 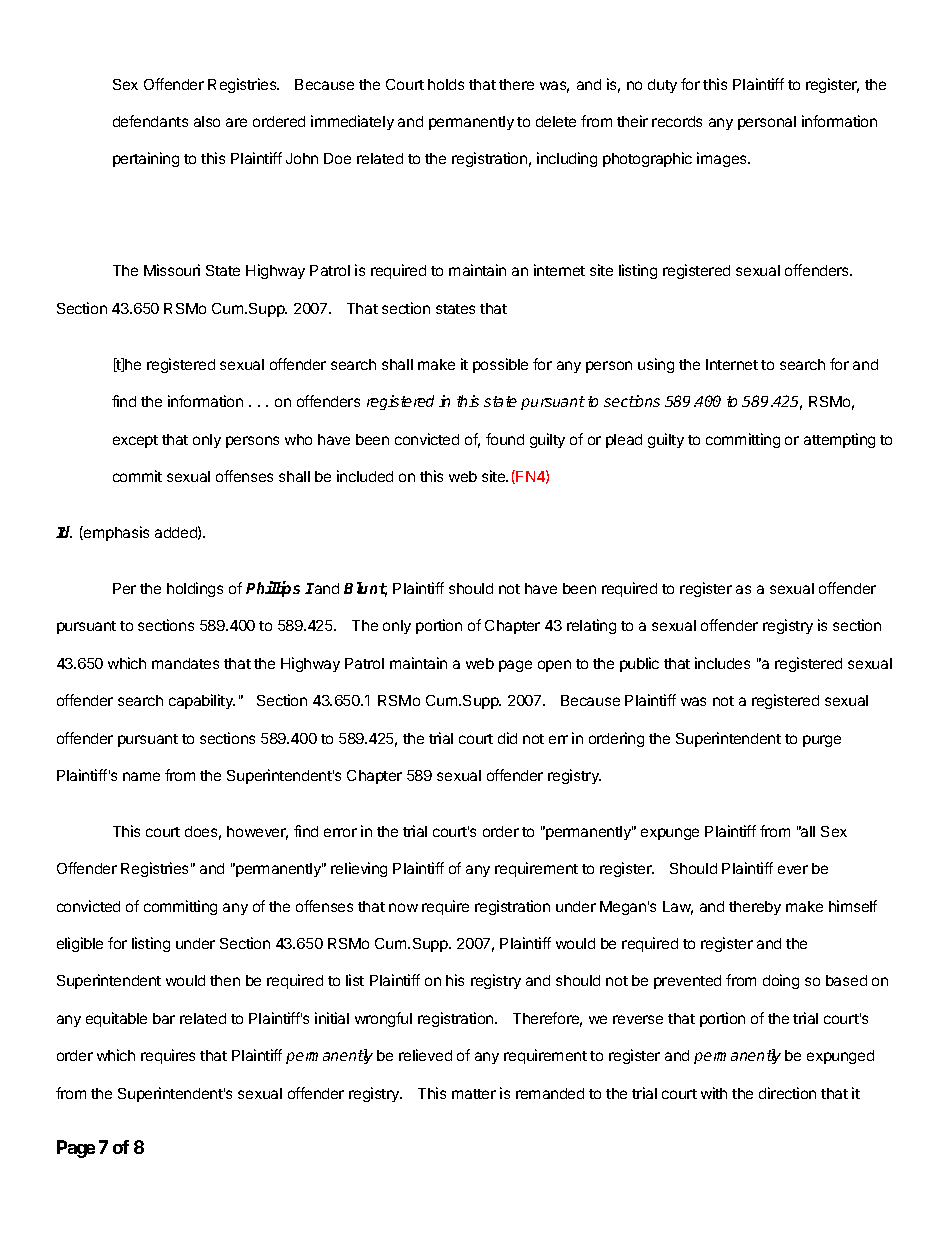 I want to click on relieved, so click(x=425, y=1055).
